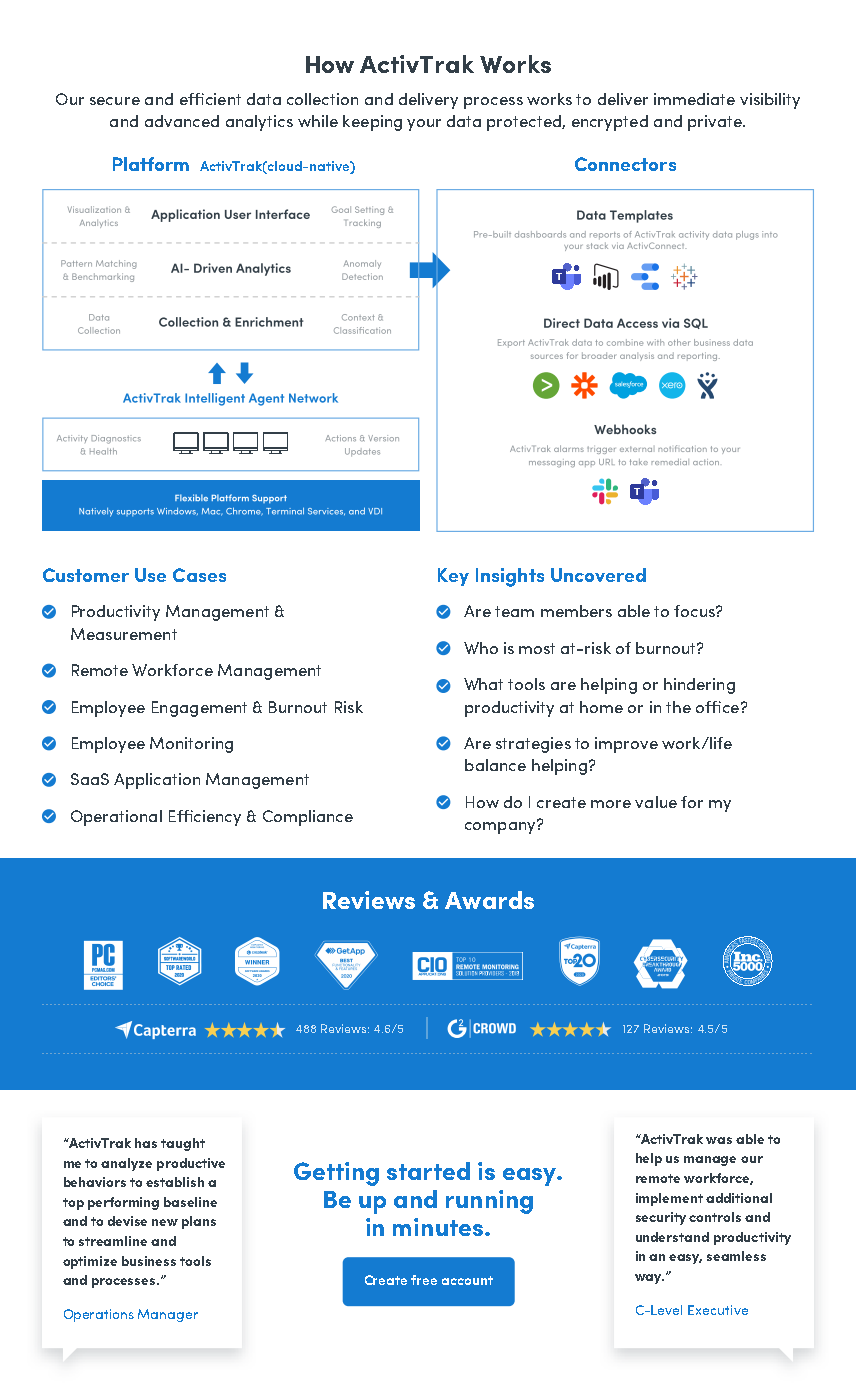 This screenshot has height=1400, width=856. I want to click on Uncovered, so click(598, 575).
